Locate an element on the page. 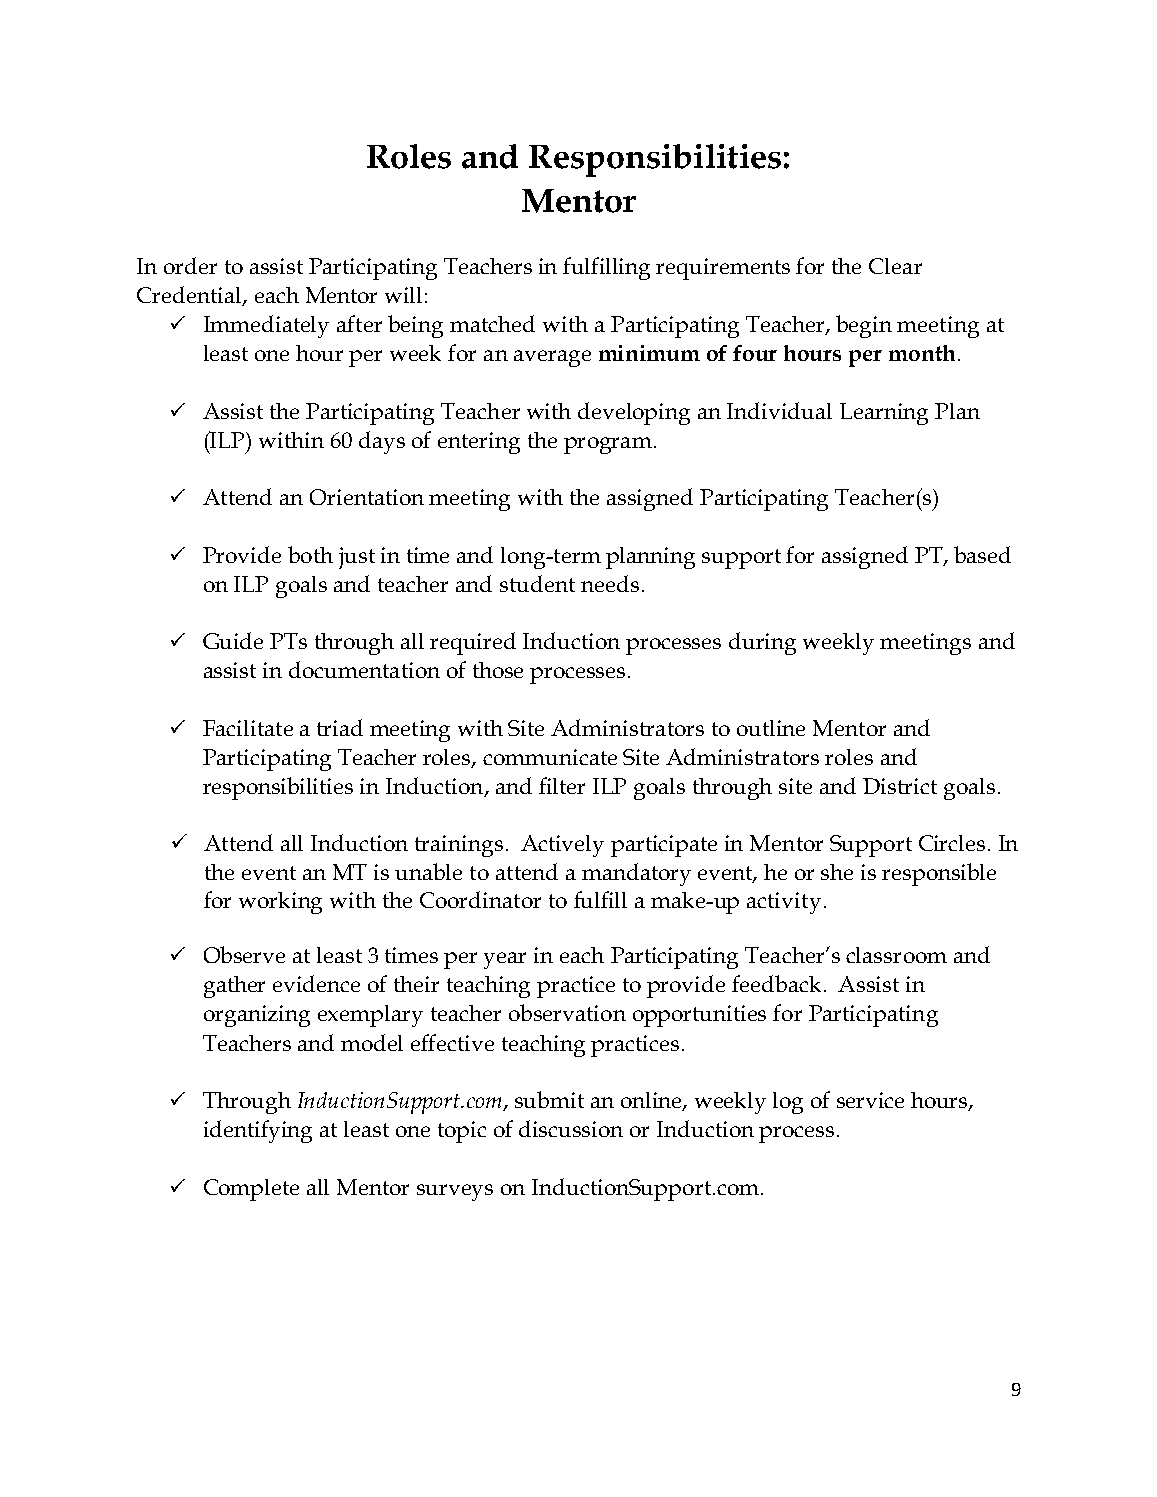 The image size is (1157, 1497). year is located at coordinates (505, 960).
